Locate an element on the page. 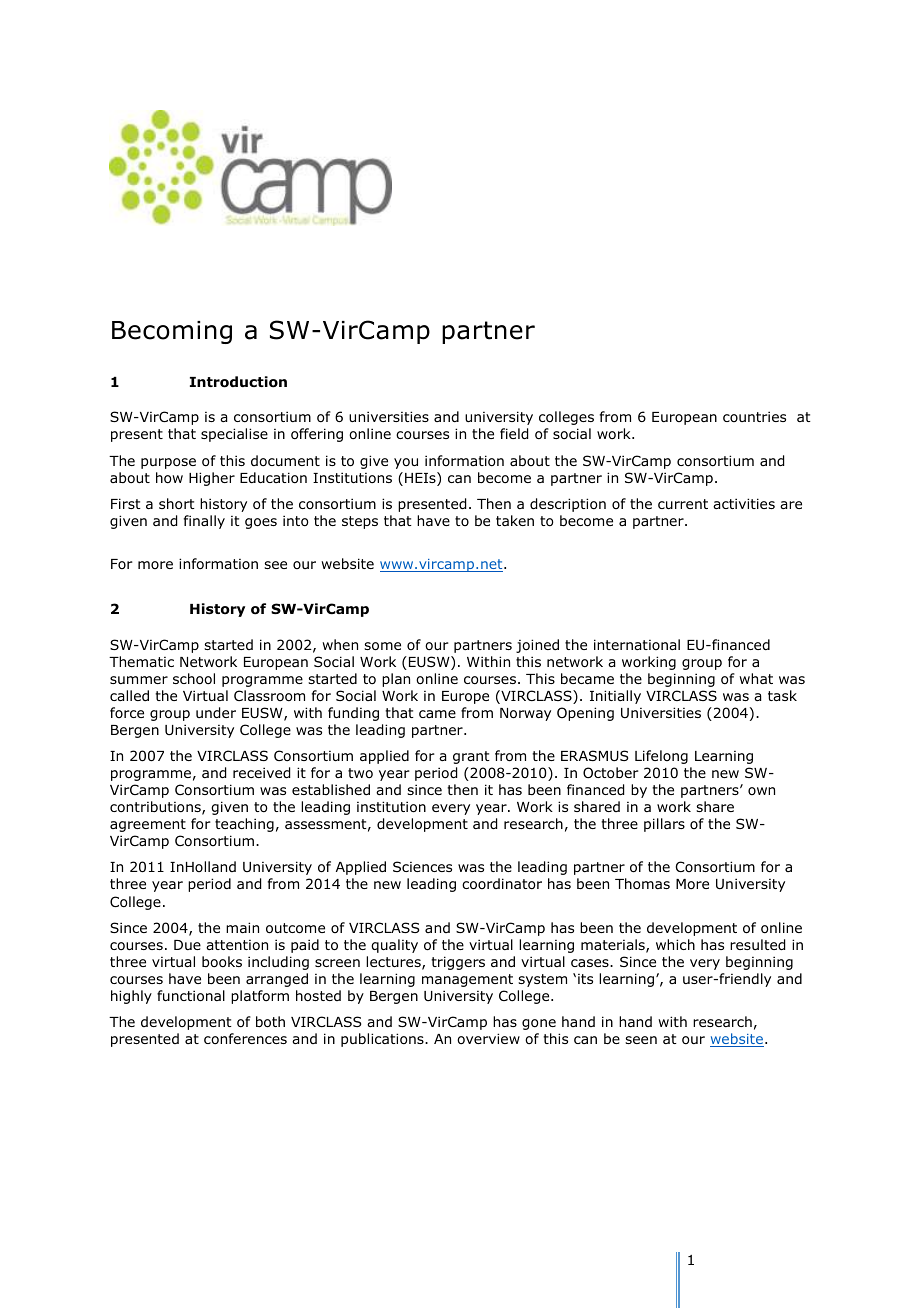 The height and width of the page is (1308, 924). overview is located at coordinates (488, 1038).
